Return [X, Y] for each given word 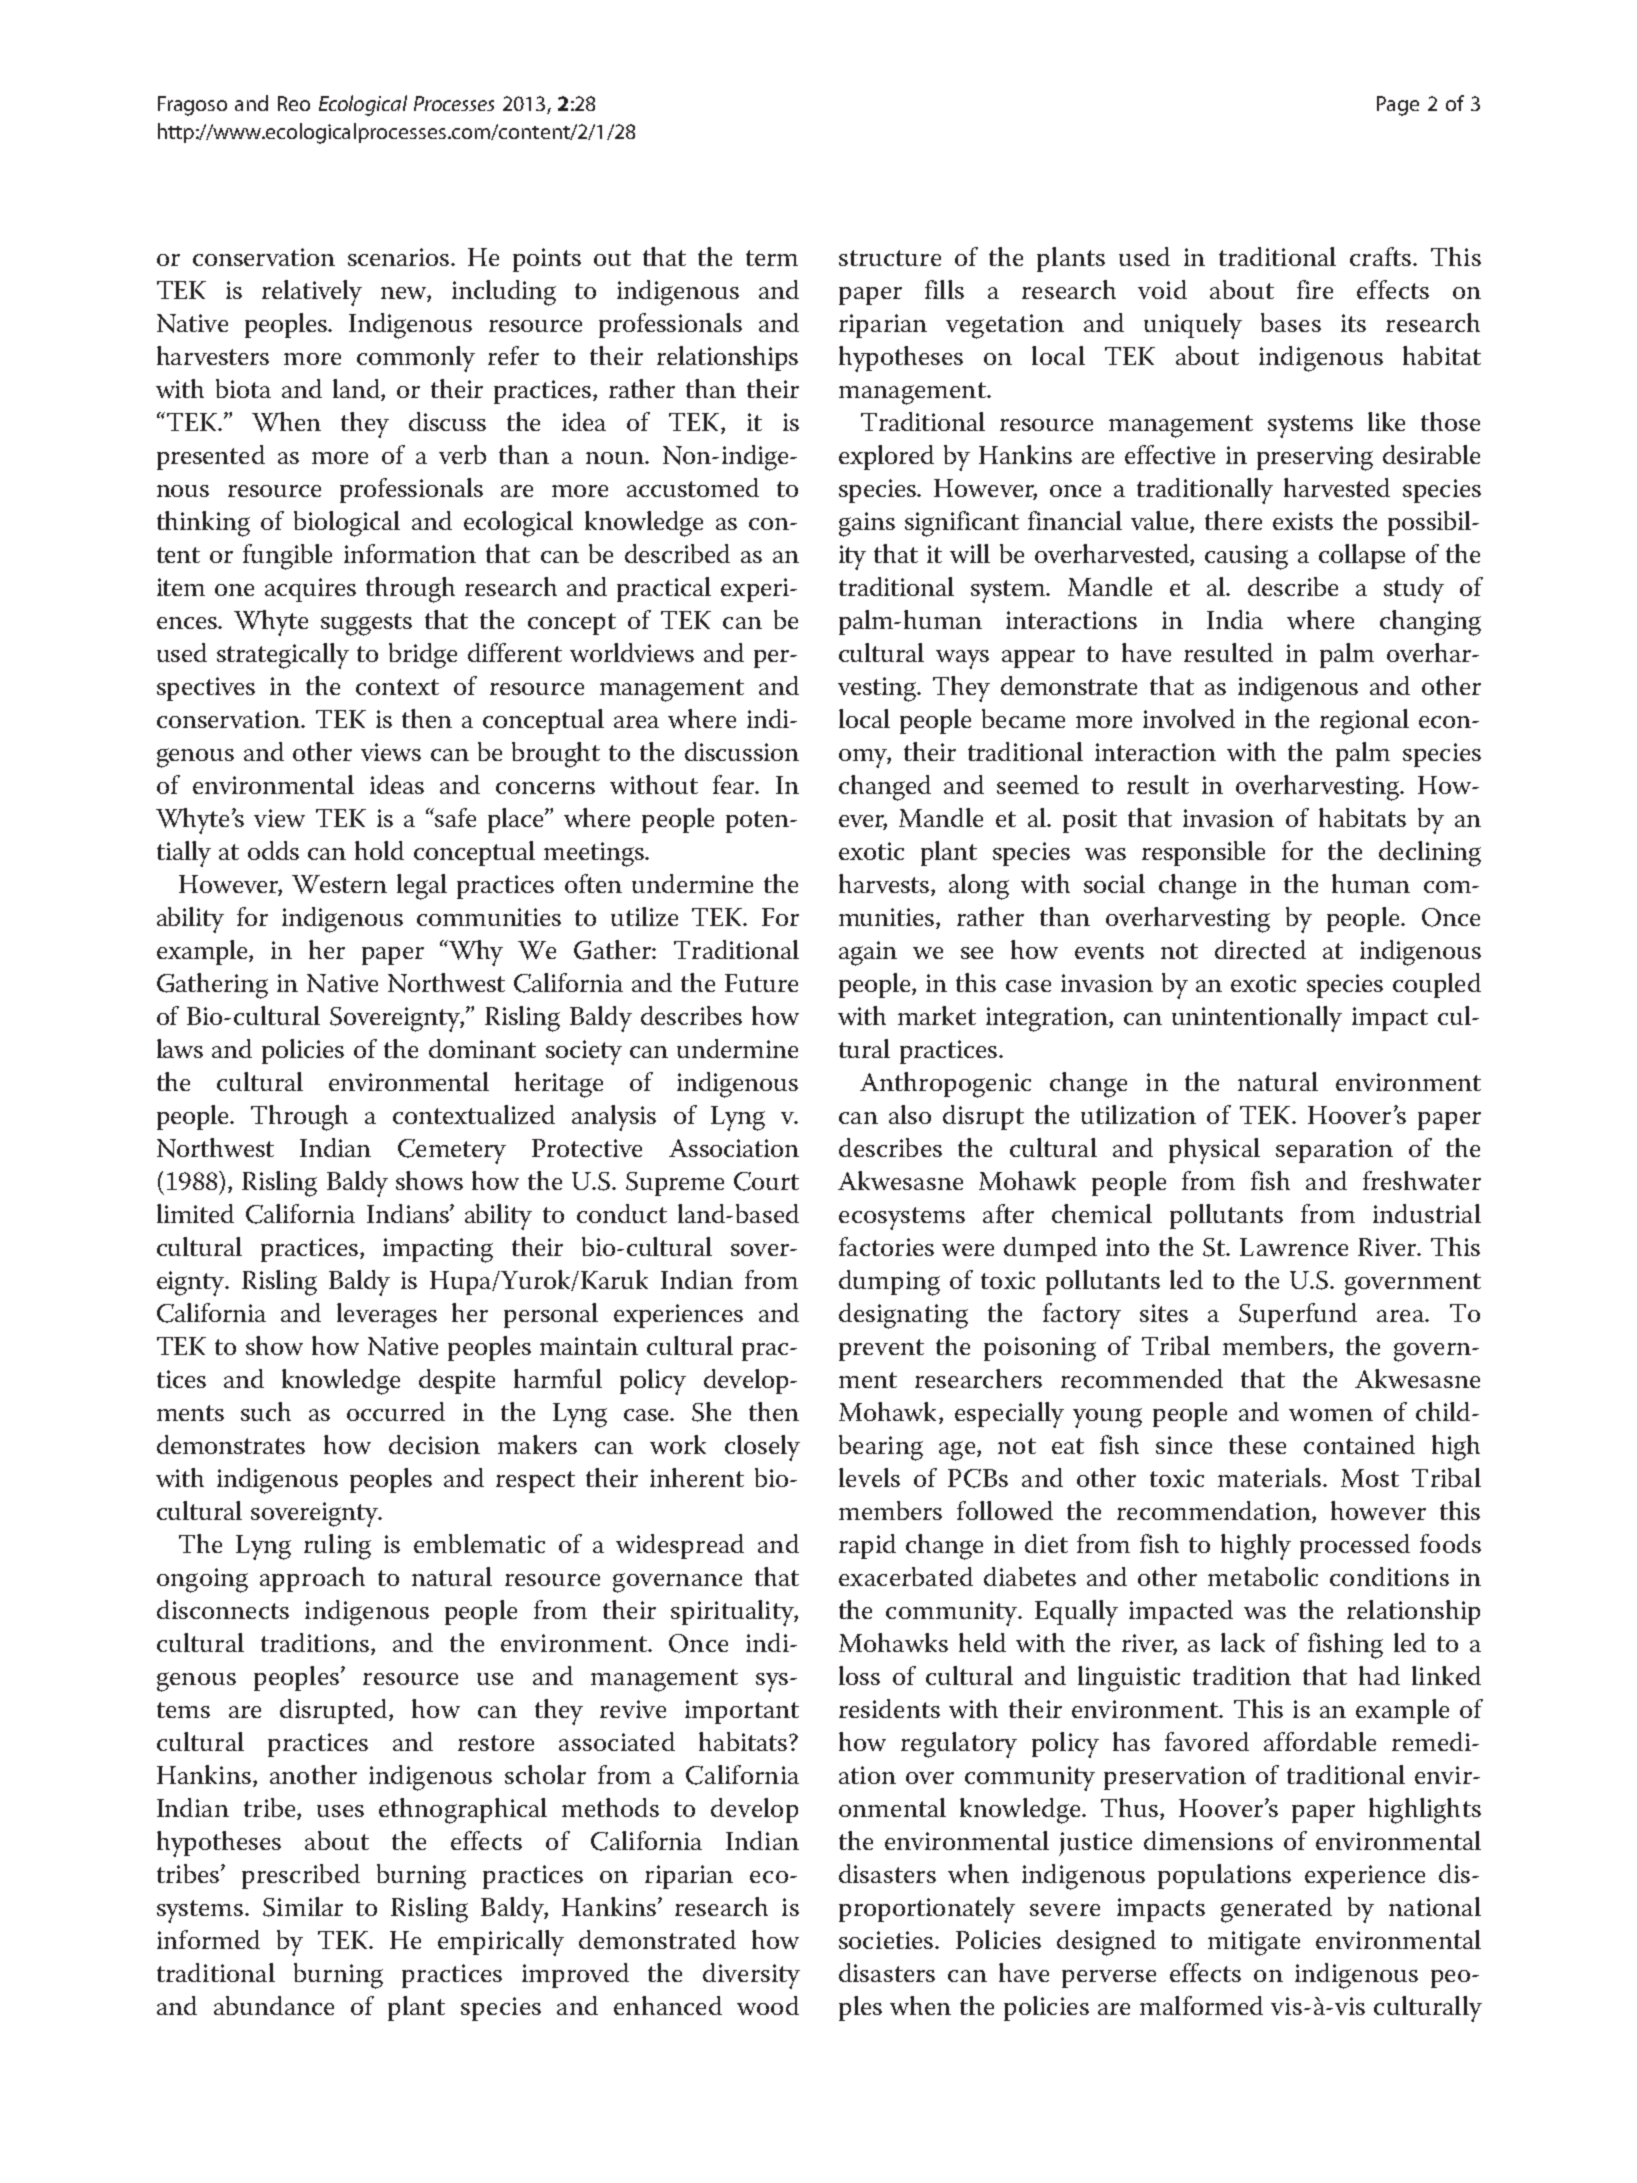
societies [887, 1940]
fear [735, 784]
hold [379, 850]
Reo [294, 103]
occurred [396, 1411]
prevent [881, 1350]
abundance [274, 2005]
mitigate [1254, 1943]
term [772, 258]
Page [1398, 106]
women [1331, 1415]
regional [1364, 722]
